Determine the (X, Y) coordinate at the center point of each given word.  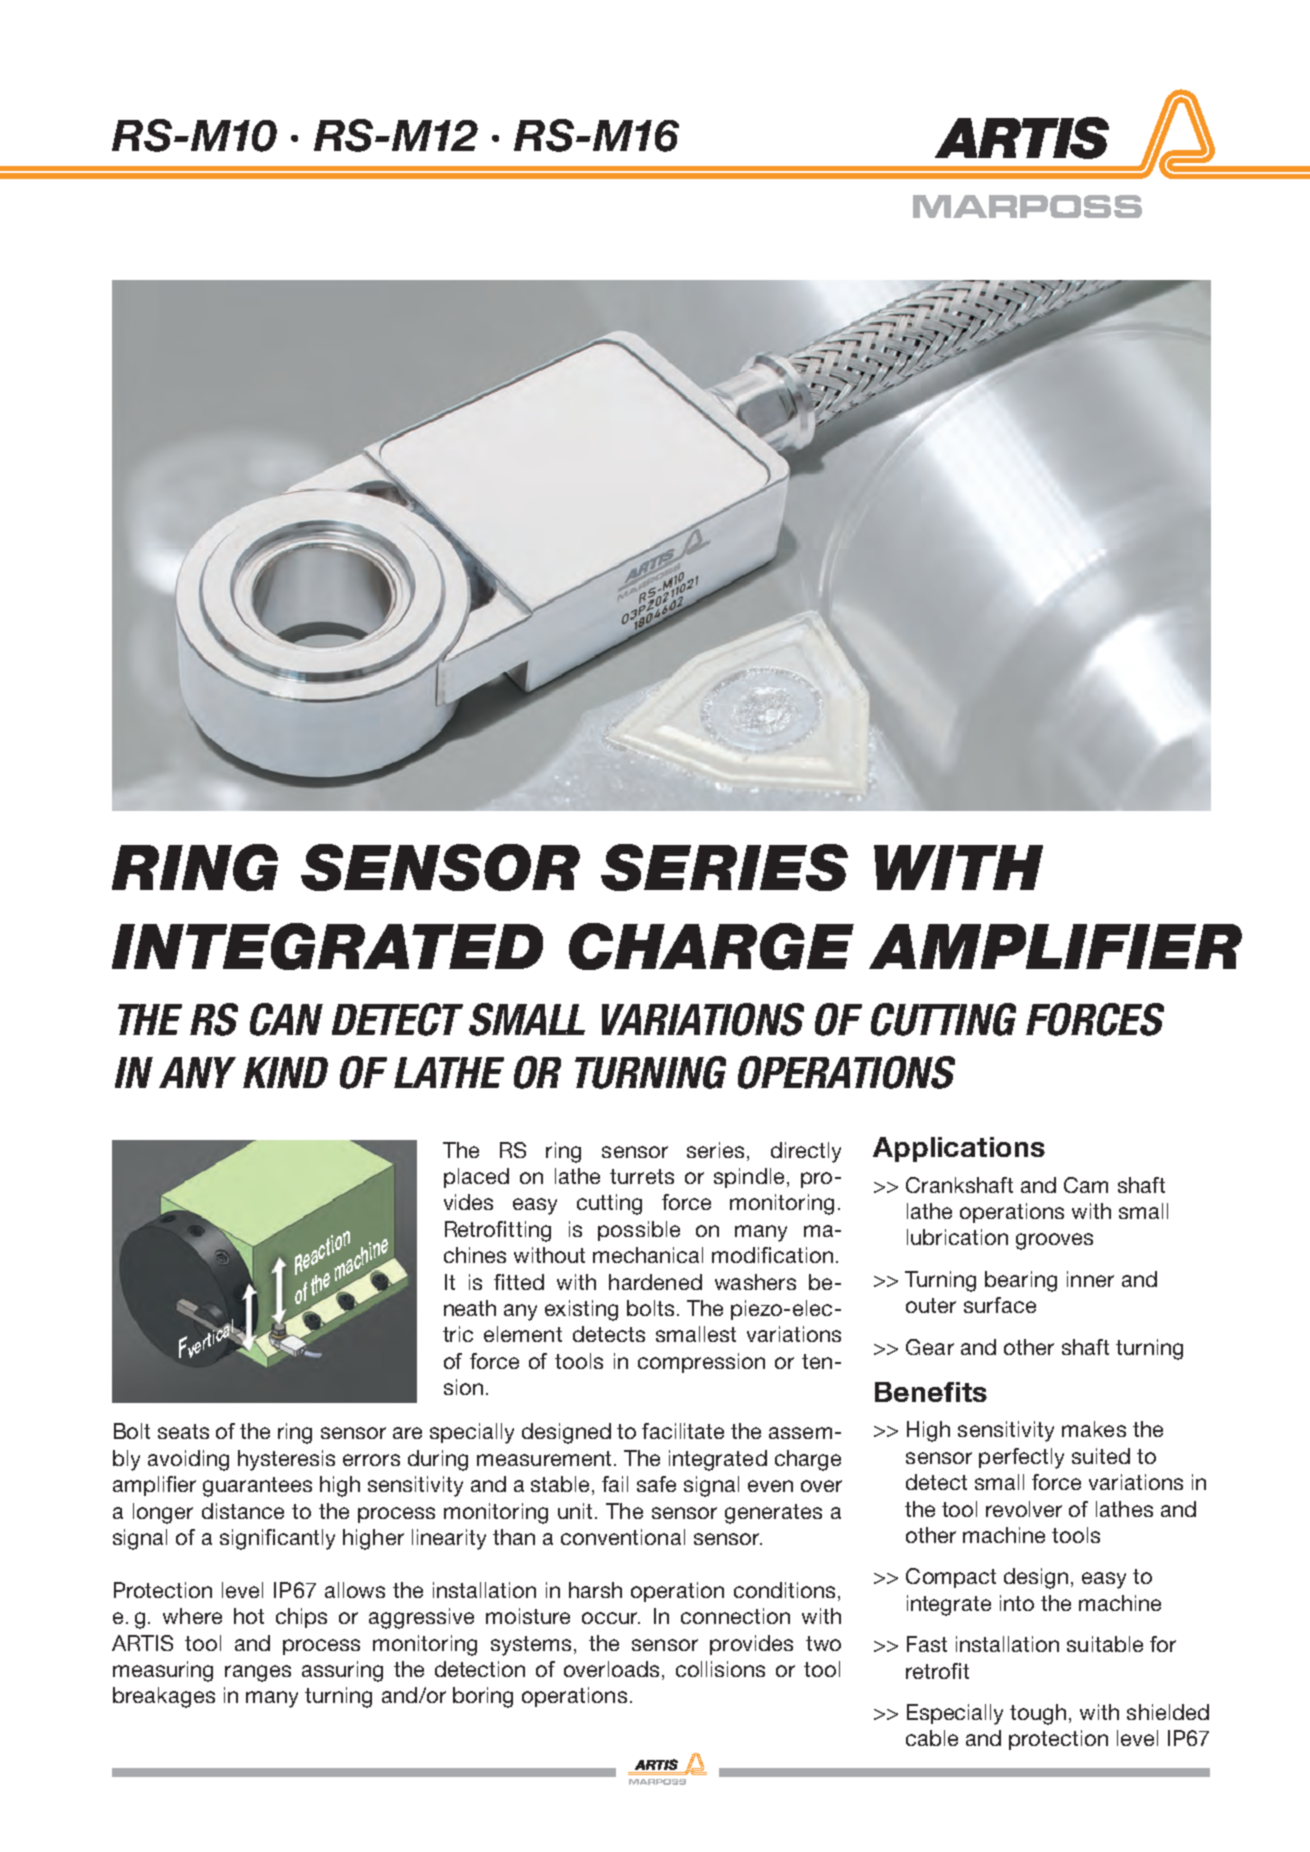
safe (656, 1484)
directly (806, 1152)
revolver (1024, 1509)
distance (243, 1511)
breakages (164, 1697)
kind (285, 1072)
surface (1000, 1305)
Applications (959, 1149)
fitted (519, 1282)
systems (531, 1646)
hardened (655, 1282)
